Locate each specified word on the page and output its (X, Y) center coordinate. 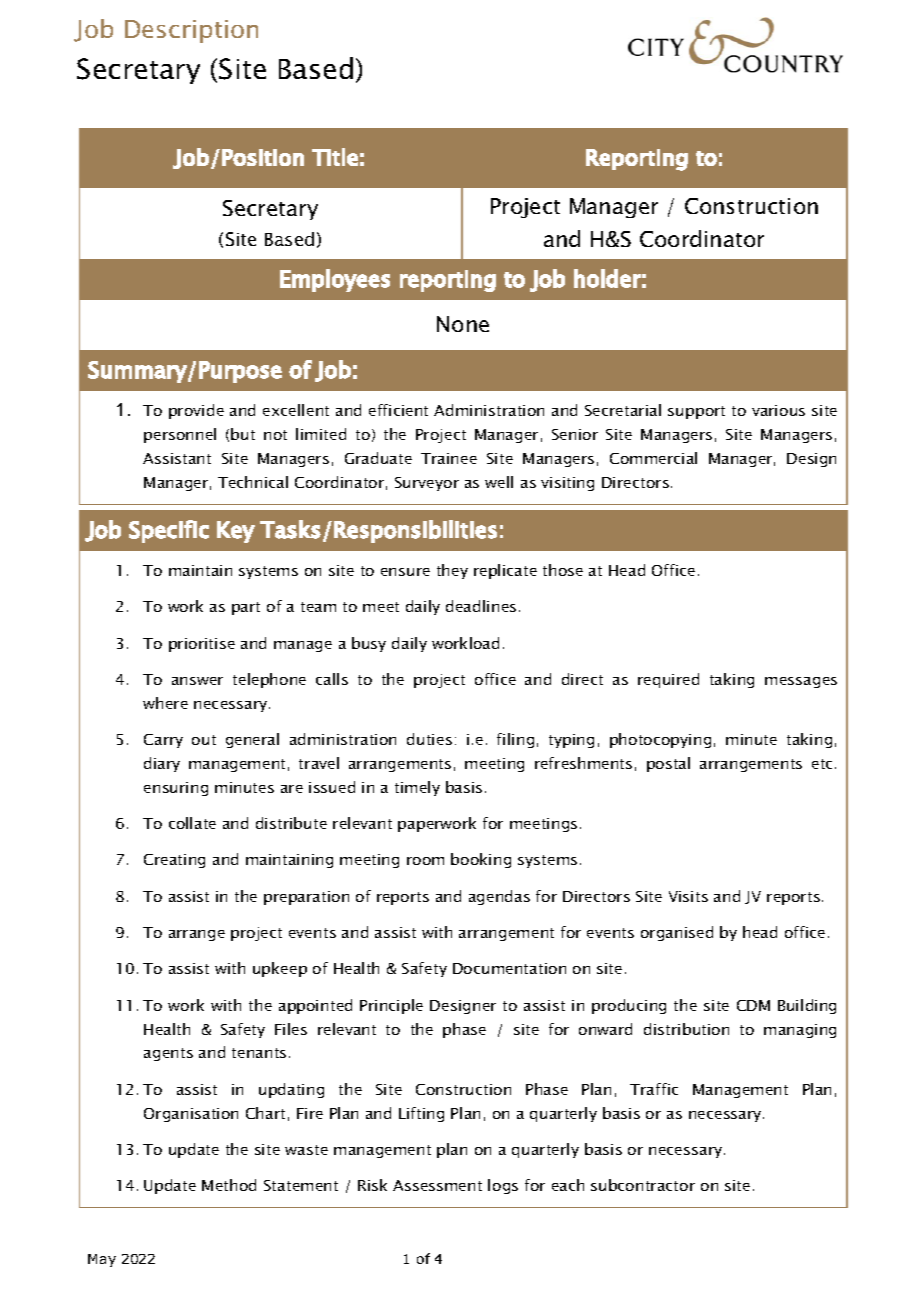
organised (677, 933)
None (463, 324)
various (778, 410)
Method (229, 1185)
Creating (174, 861)
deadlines (481, 606)
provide (196, 411)
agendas (499, 897)
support (696, 412)
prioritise (202, 645)
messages (801, 682)
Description (191, 31)
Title (335, 157)
